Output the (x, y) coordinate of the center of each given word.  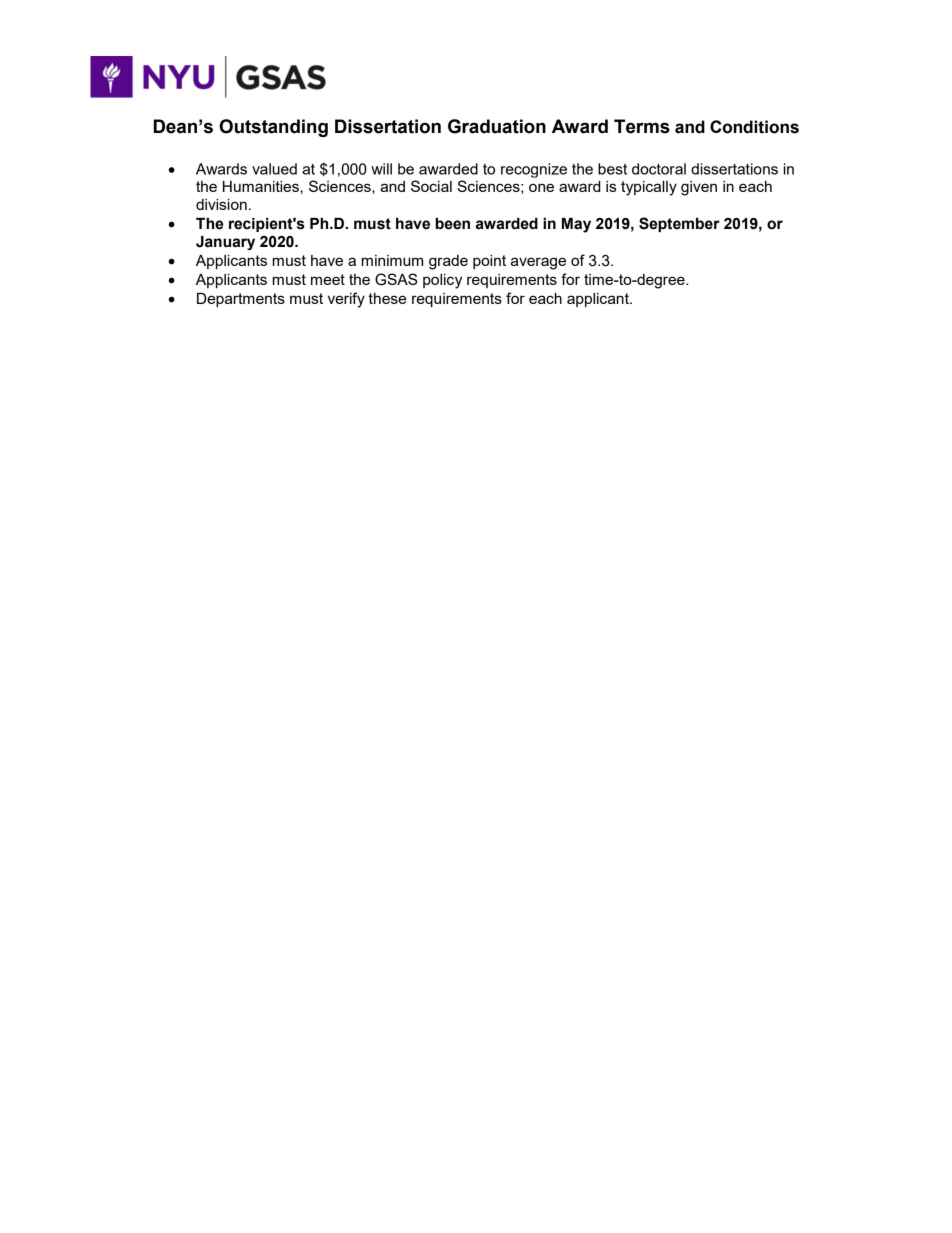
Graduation (497, 126)
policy (442, 281)
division (221, 204)
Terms (642, 126)
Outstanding (273, 128)
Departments (241, 300)
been (453, 224)
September (679, 224)
